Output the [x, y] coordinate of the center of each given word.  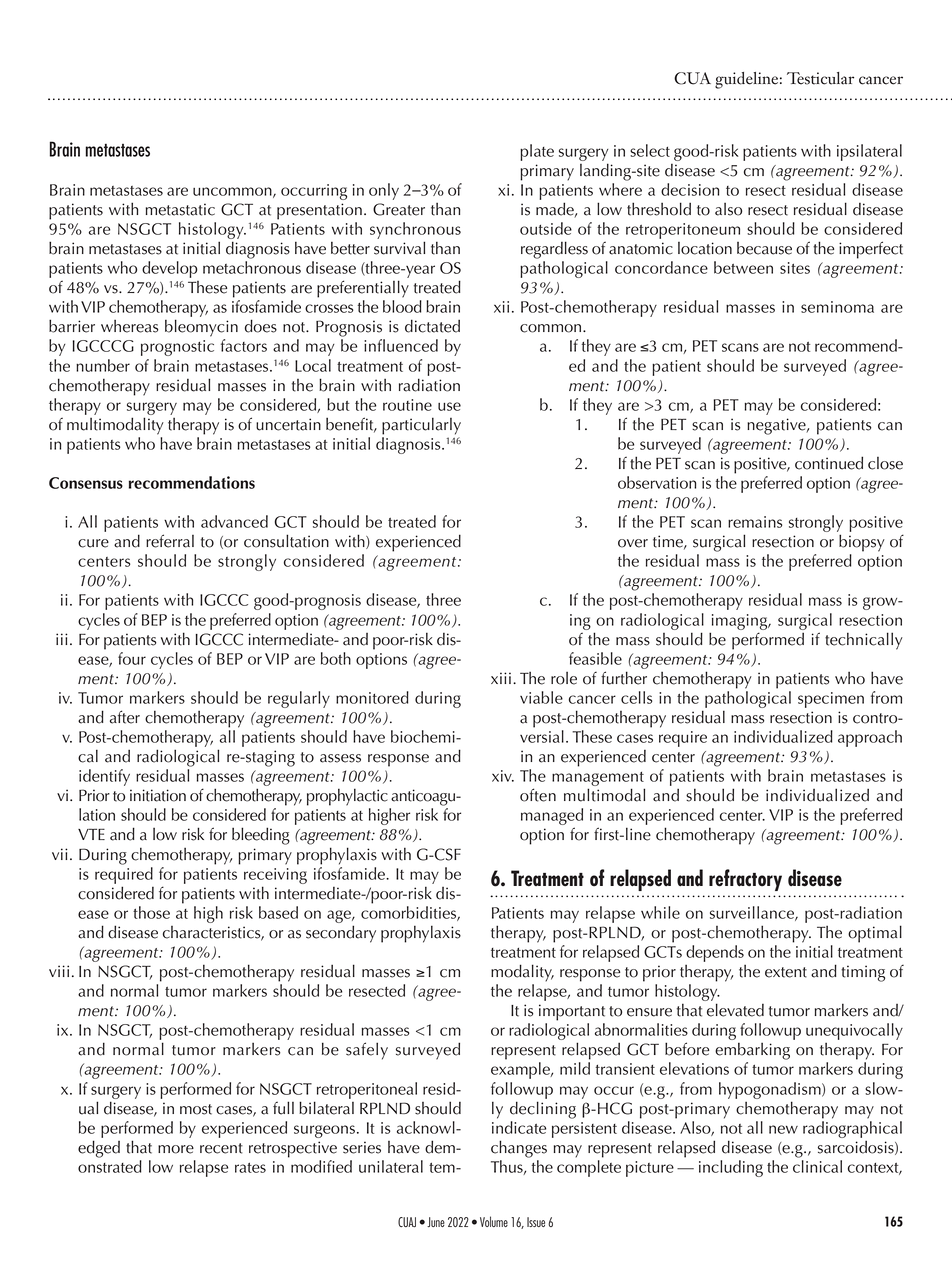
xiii [501, 678]
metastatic [180, 209]
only [384, 191]
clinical [817, 1166]
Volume [494, 1221]
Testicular [820, 78]
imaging [741, 622]
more [176, 1149]
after [125, 717]
